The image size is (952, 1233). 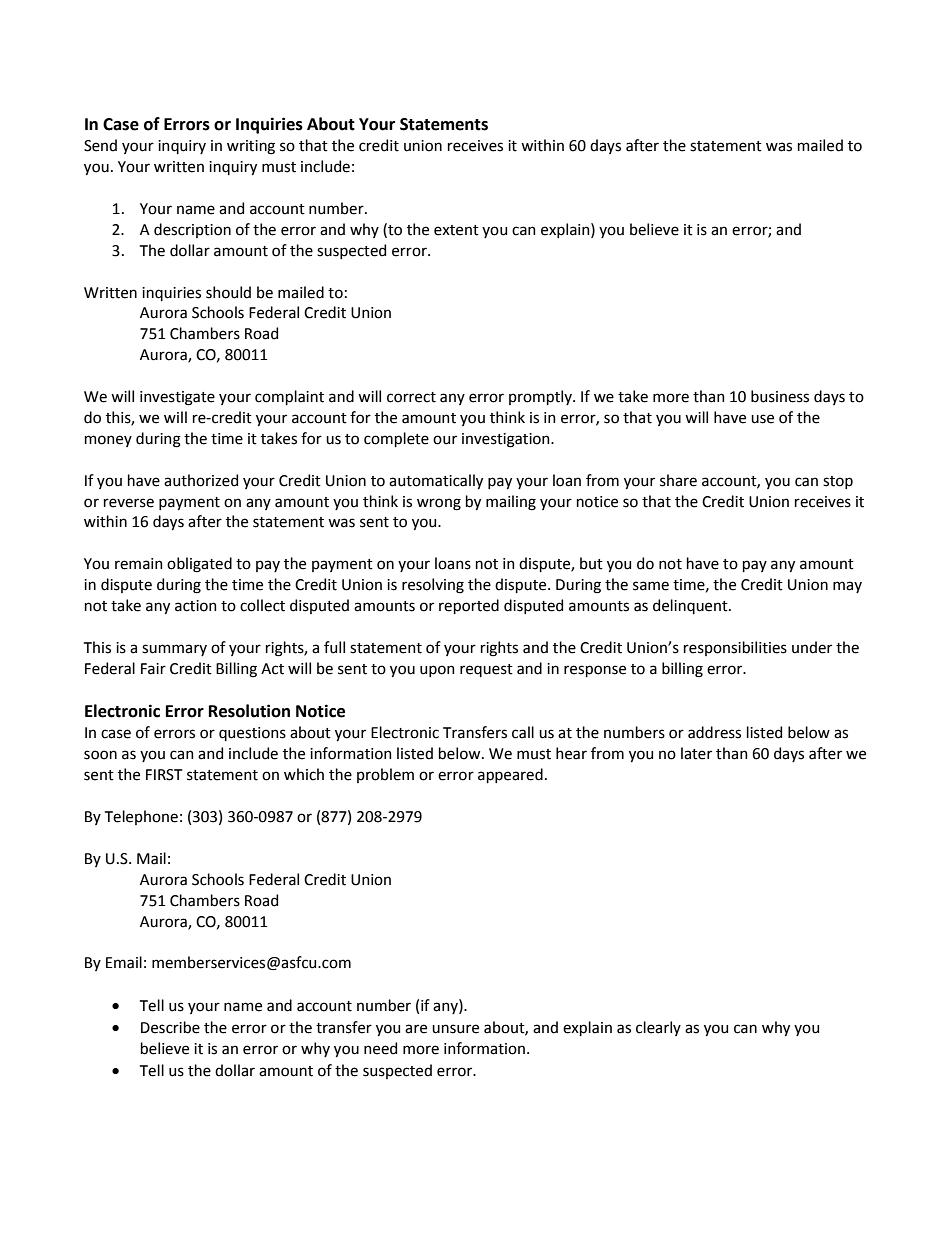 I want to click on writing, so click(x=251, y=147).
